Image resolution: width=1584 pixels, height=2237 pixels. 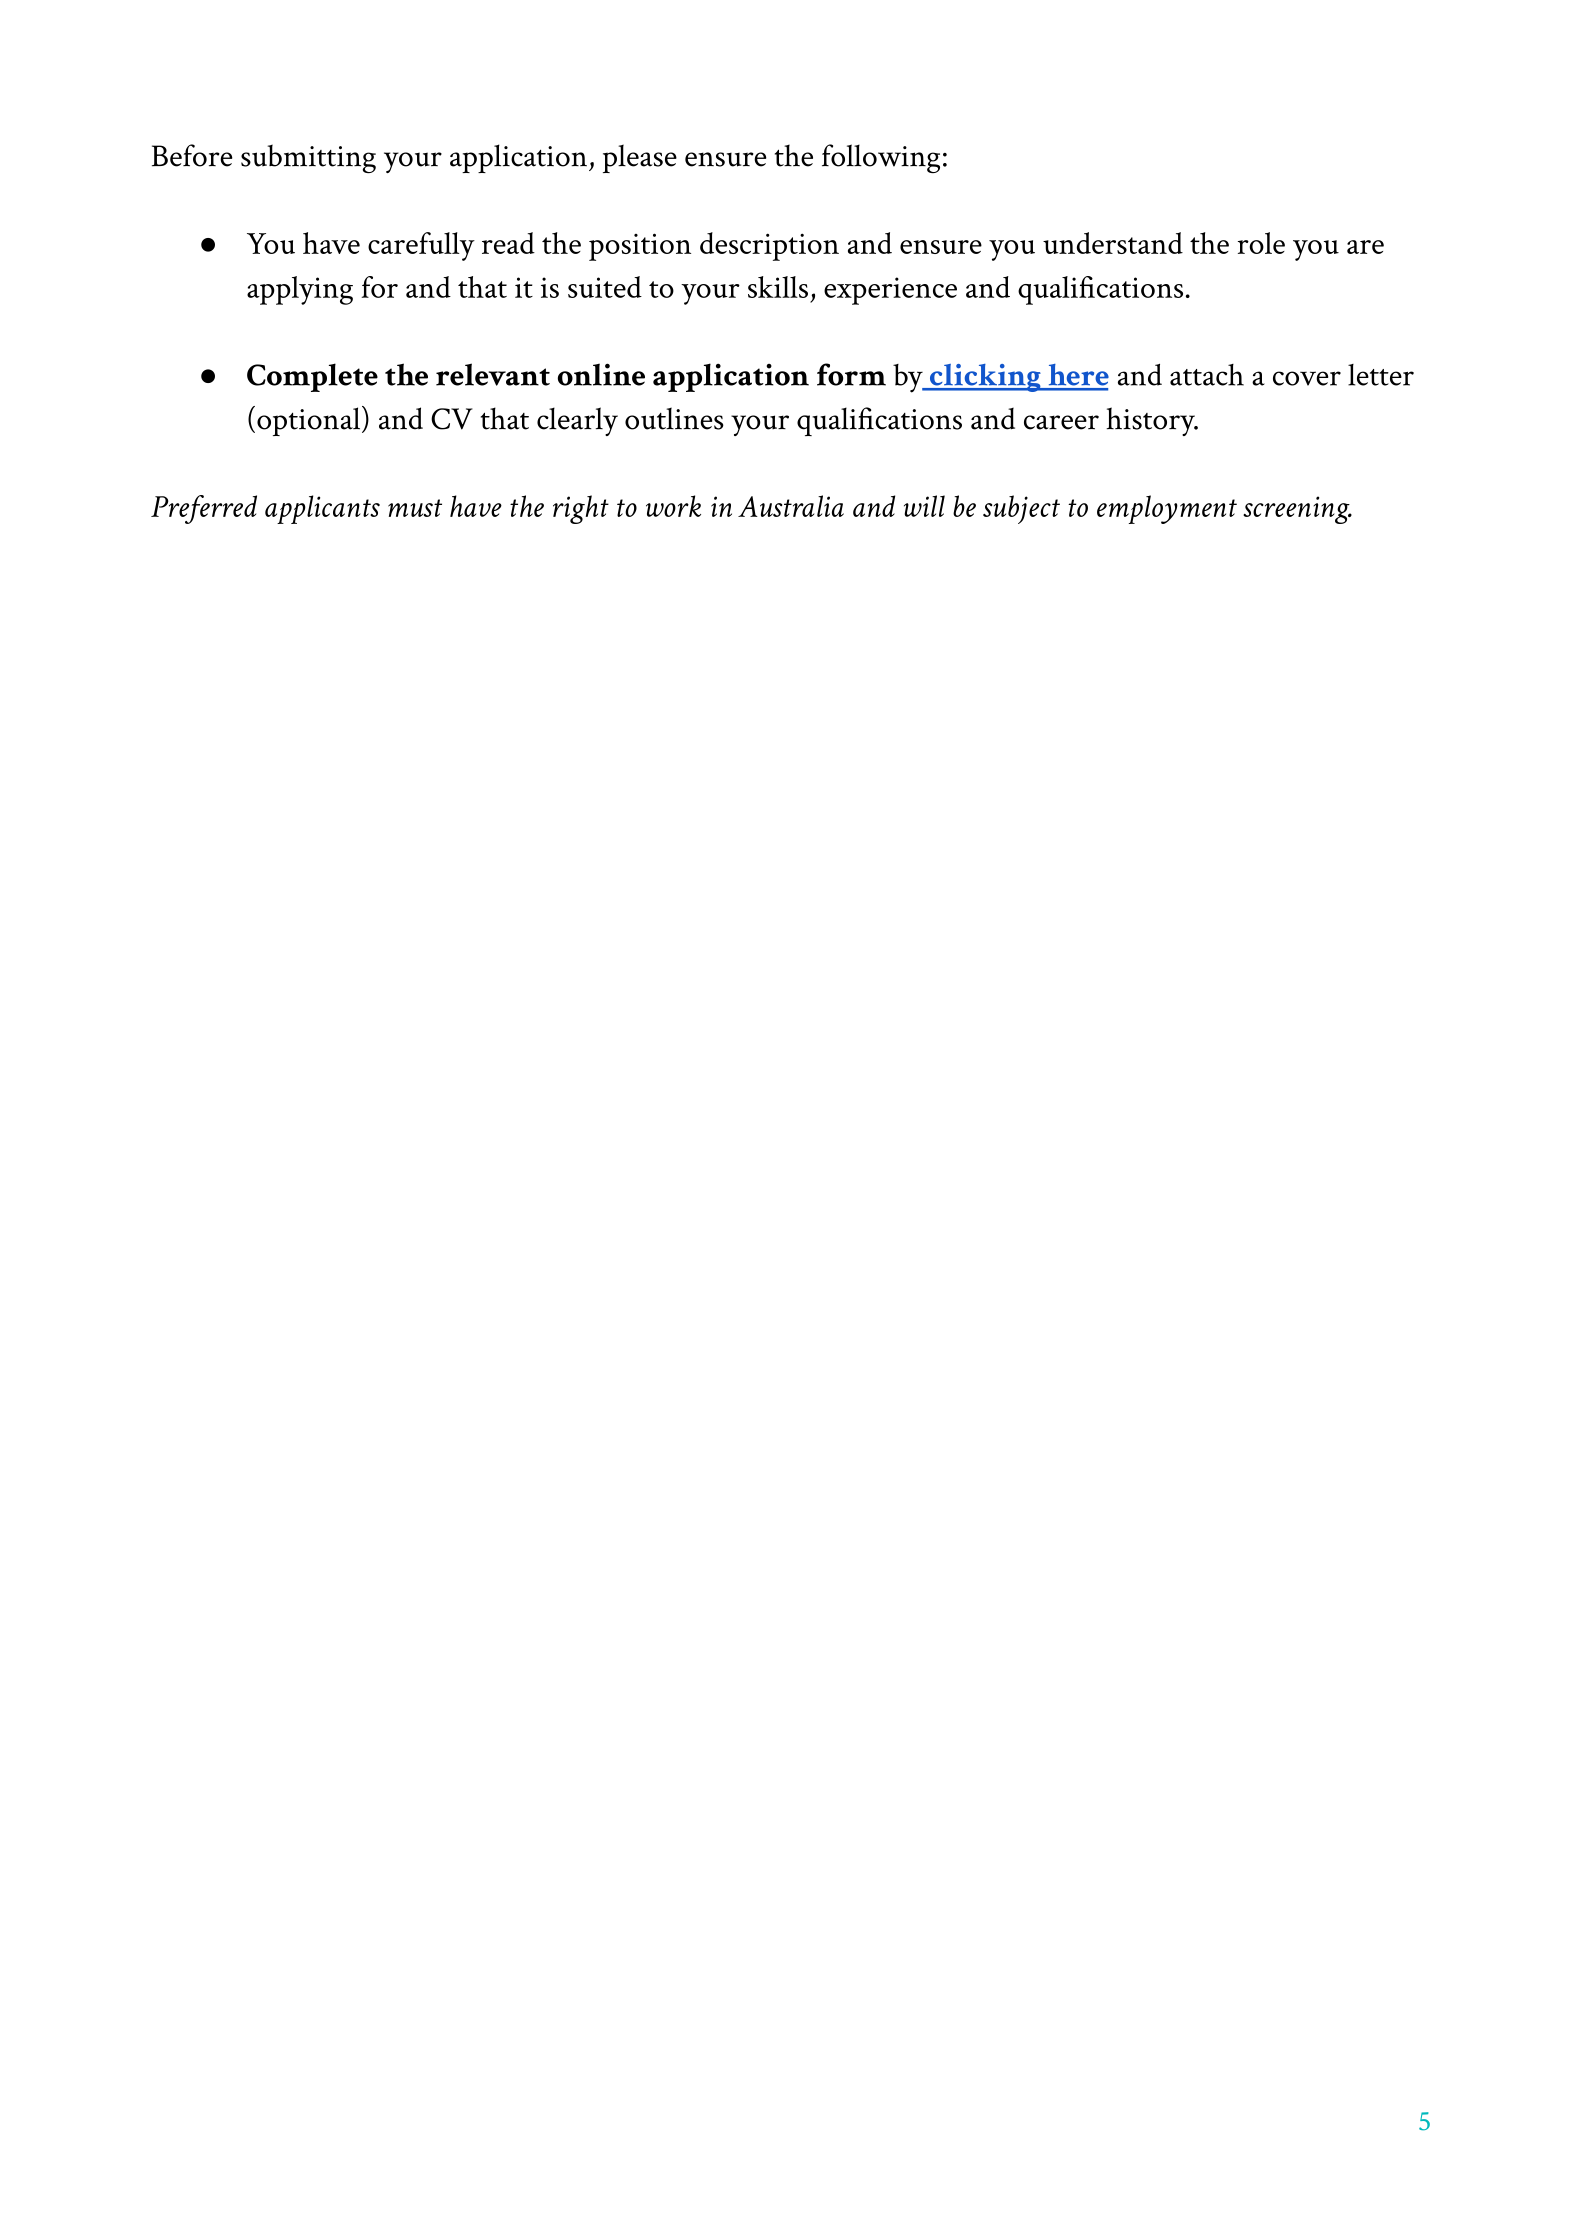 I want to click on form, so click(x=851, y=374).
